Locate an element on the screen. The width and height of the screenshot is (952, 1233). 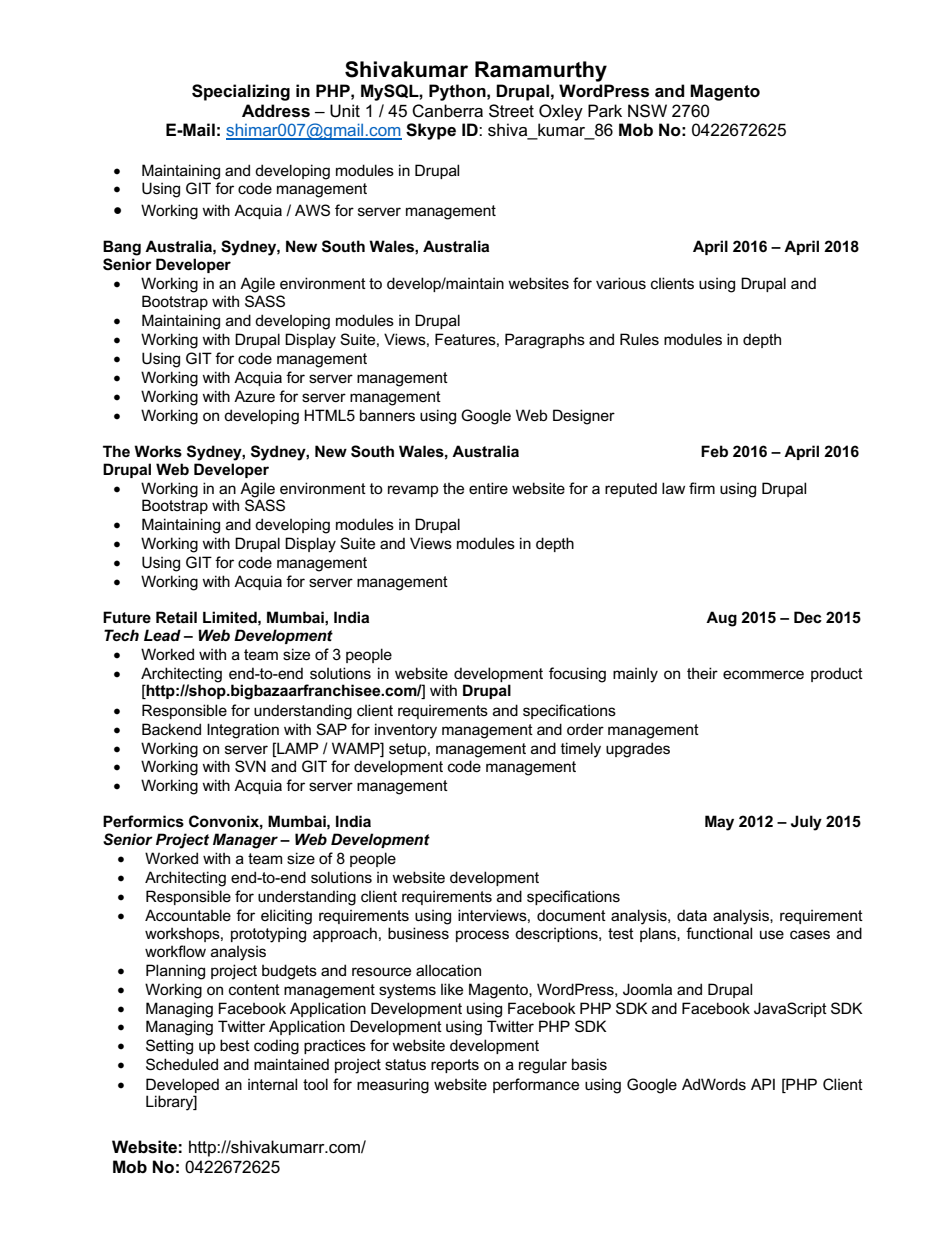
Manager is located at coordinates (245, 841).
